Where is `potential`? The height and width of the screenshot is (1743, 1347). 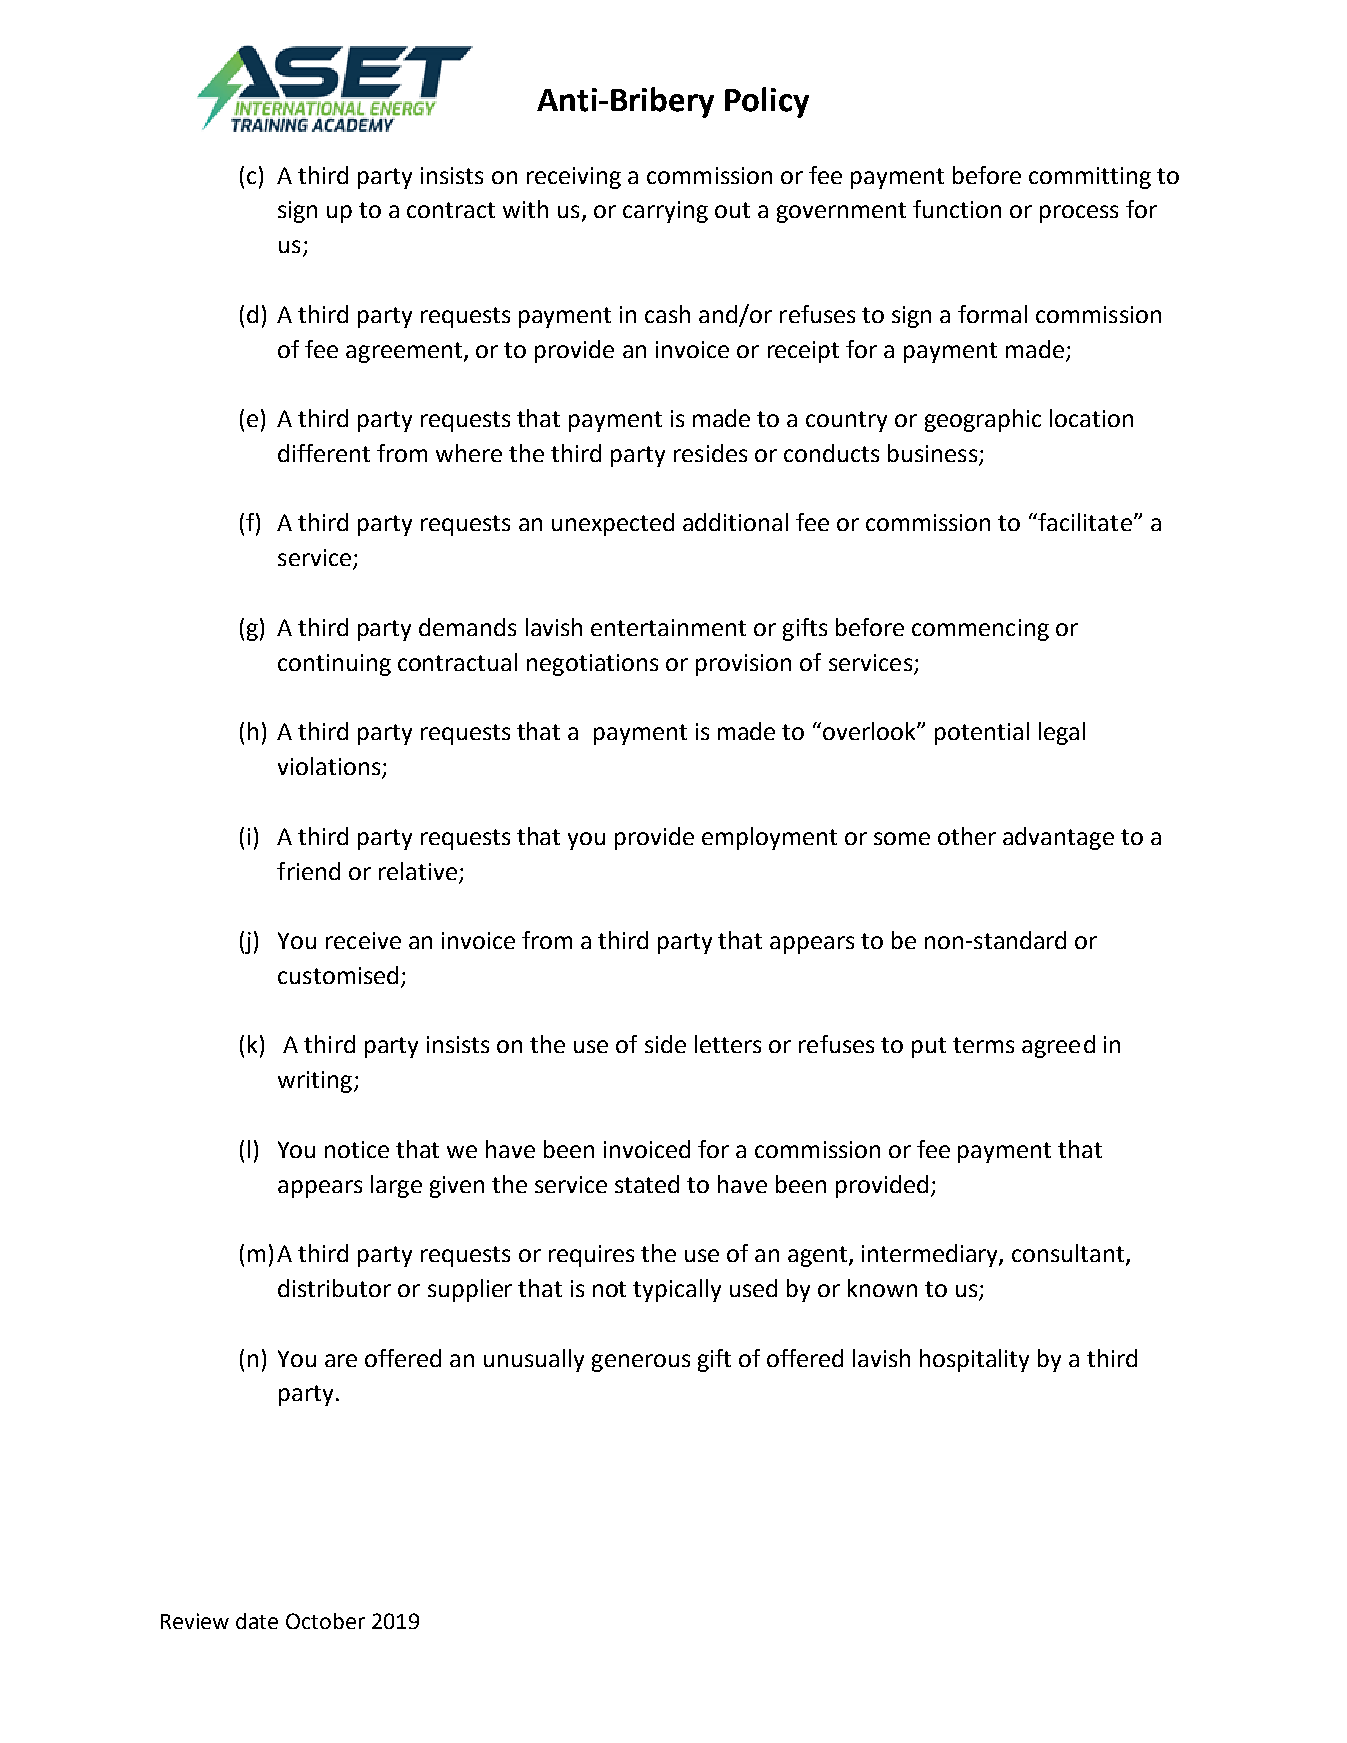 potential is located at coordinates (982, 733).
